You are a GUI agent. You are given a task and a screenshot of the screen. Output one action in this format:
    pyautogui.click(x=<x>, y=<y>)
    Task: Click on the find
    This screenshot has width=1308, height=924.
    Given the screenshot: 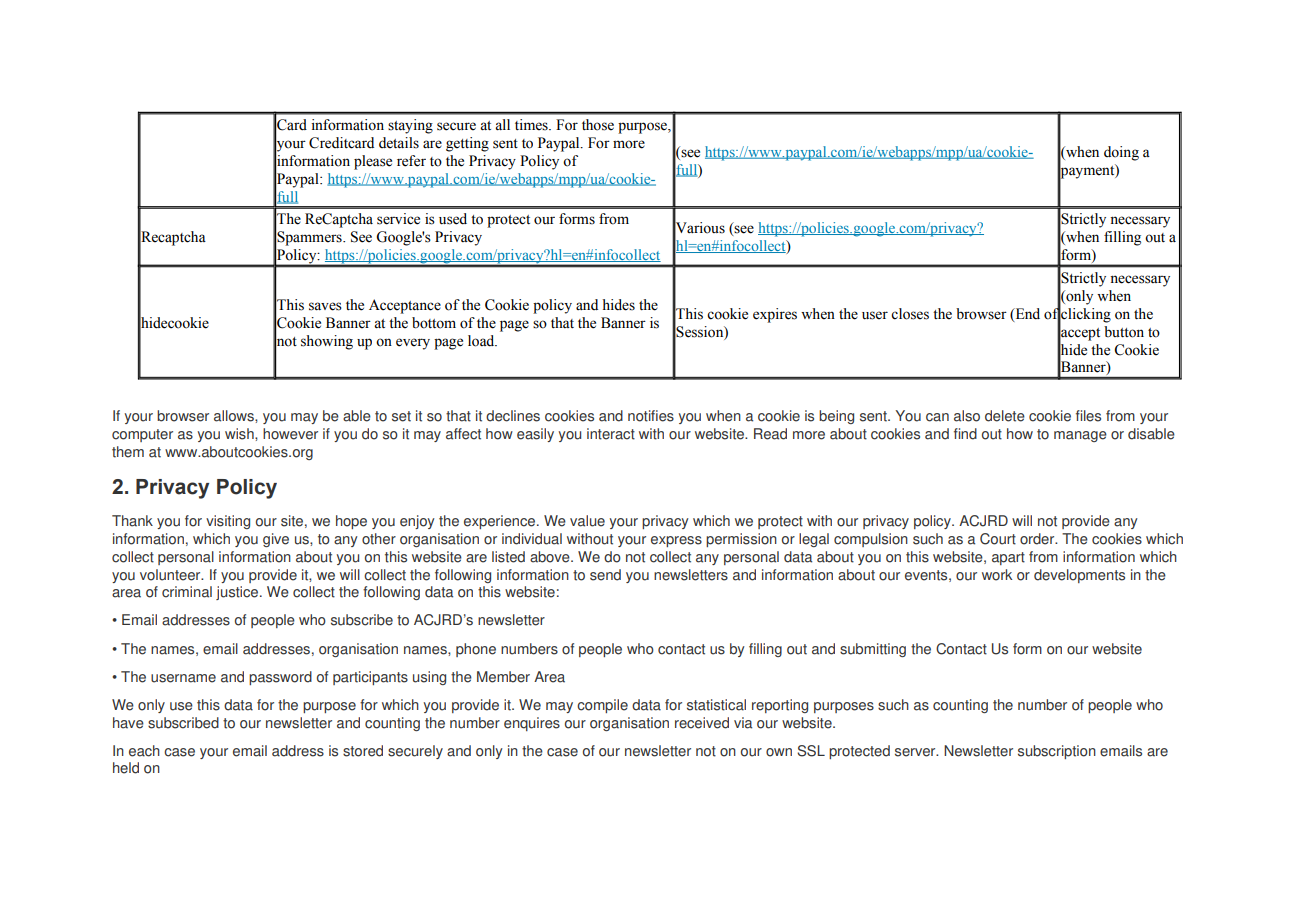 What is the action you would take?
    pyautogui.click(x=965, y=434)
